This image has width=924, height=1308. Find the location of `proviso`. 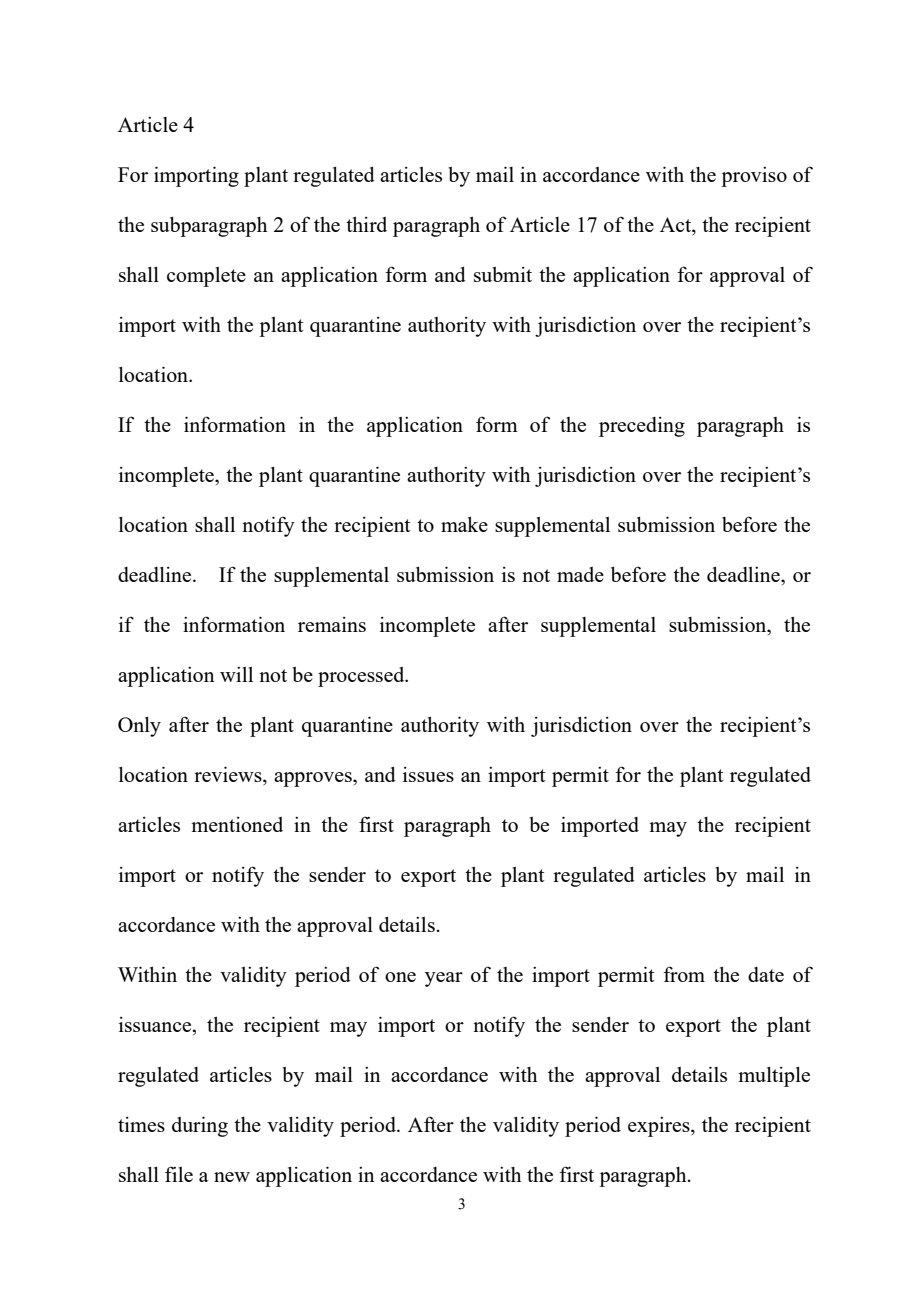

proviso is located at coordinates (754, 177).
